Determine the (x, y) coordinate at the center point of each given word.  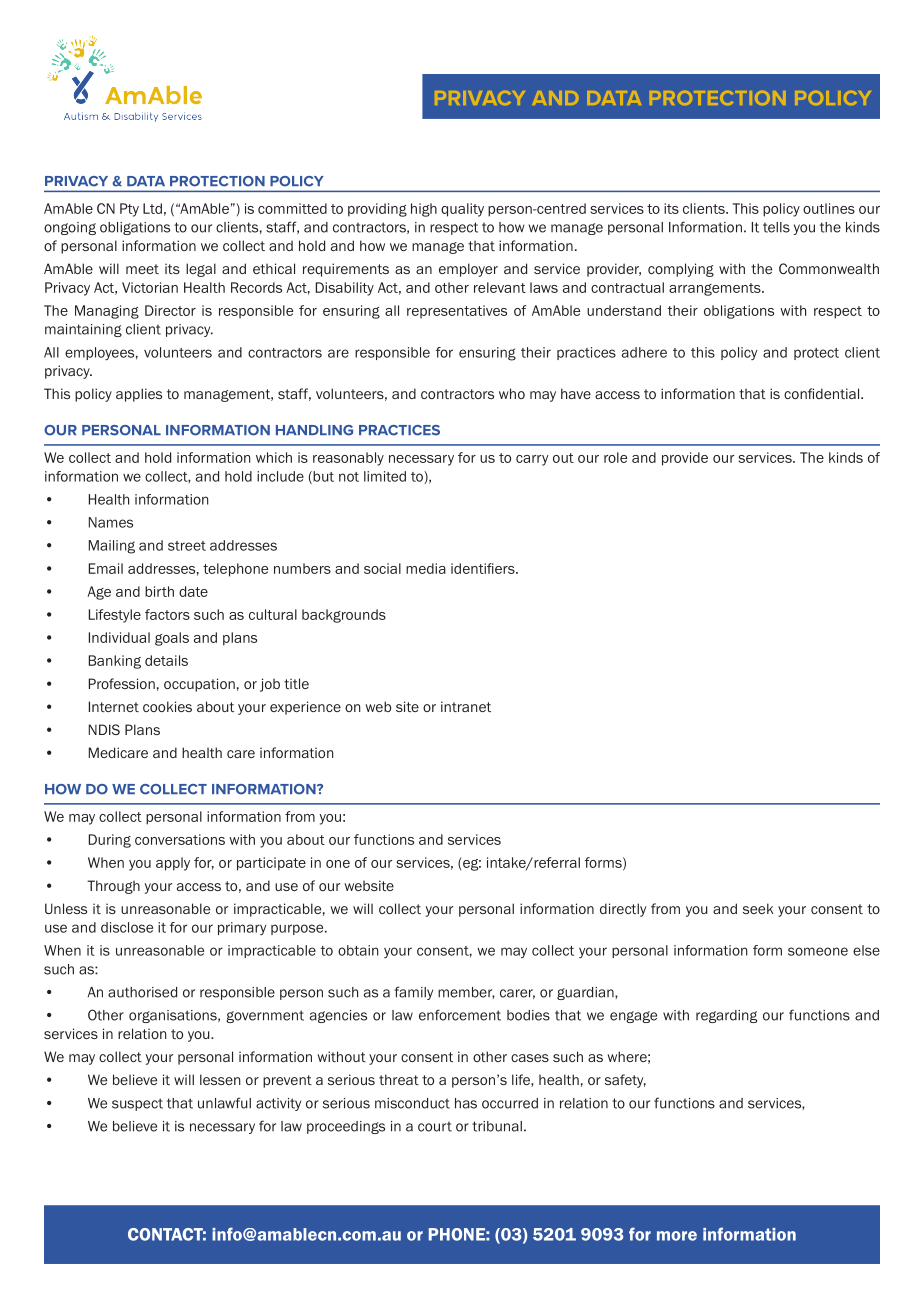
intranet (466, 706)
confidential (823, 393)
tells (776, 227)
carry (532, 460)
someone (818, 951)
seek (758, 908)
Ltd (152, 208)
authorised (142, 992)
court (435, 1127)
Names (111, 522)
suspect (137, 1104)
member (466, 993)
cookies (167, 706)
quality (462, 210)
